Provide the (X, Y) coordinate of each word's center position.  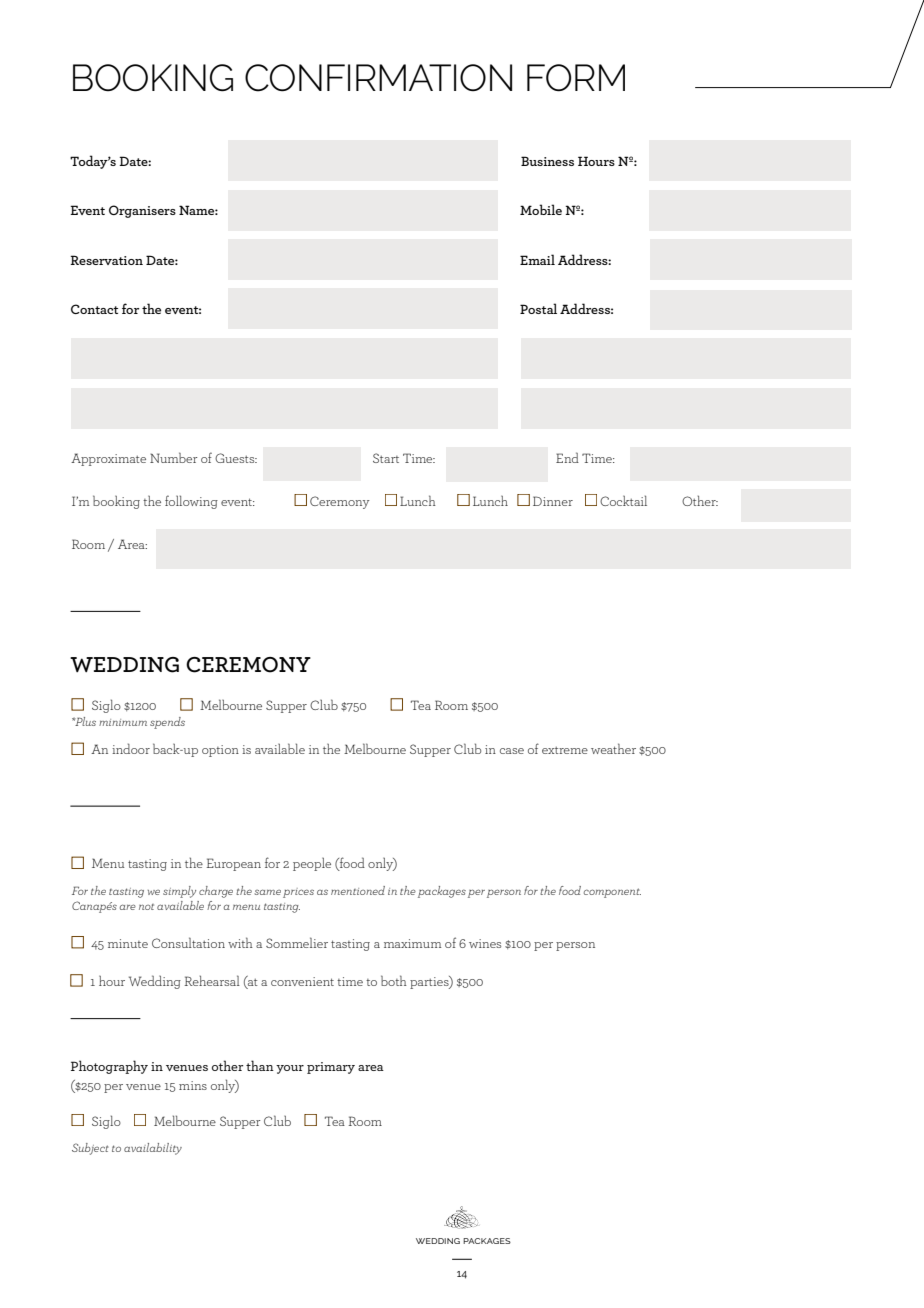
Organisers (142, 211)
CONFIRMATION (378, 78)
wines (485, 943)
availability (153, 1149)
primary (331, 1068)
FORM (576, 78)
